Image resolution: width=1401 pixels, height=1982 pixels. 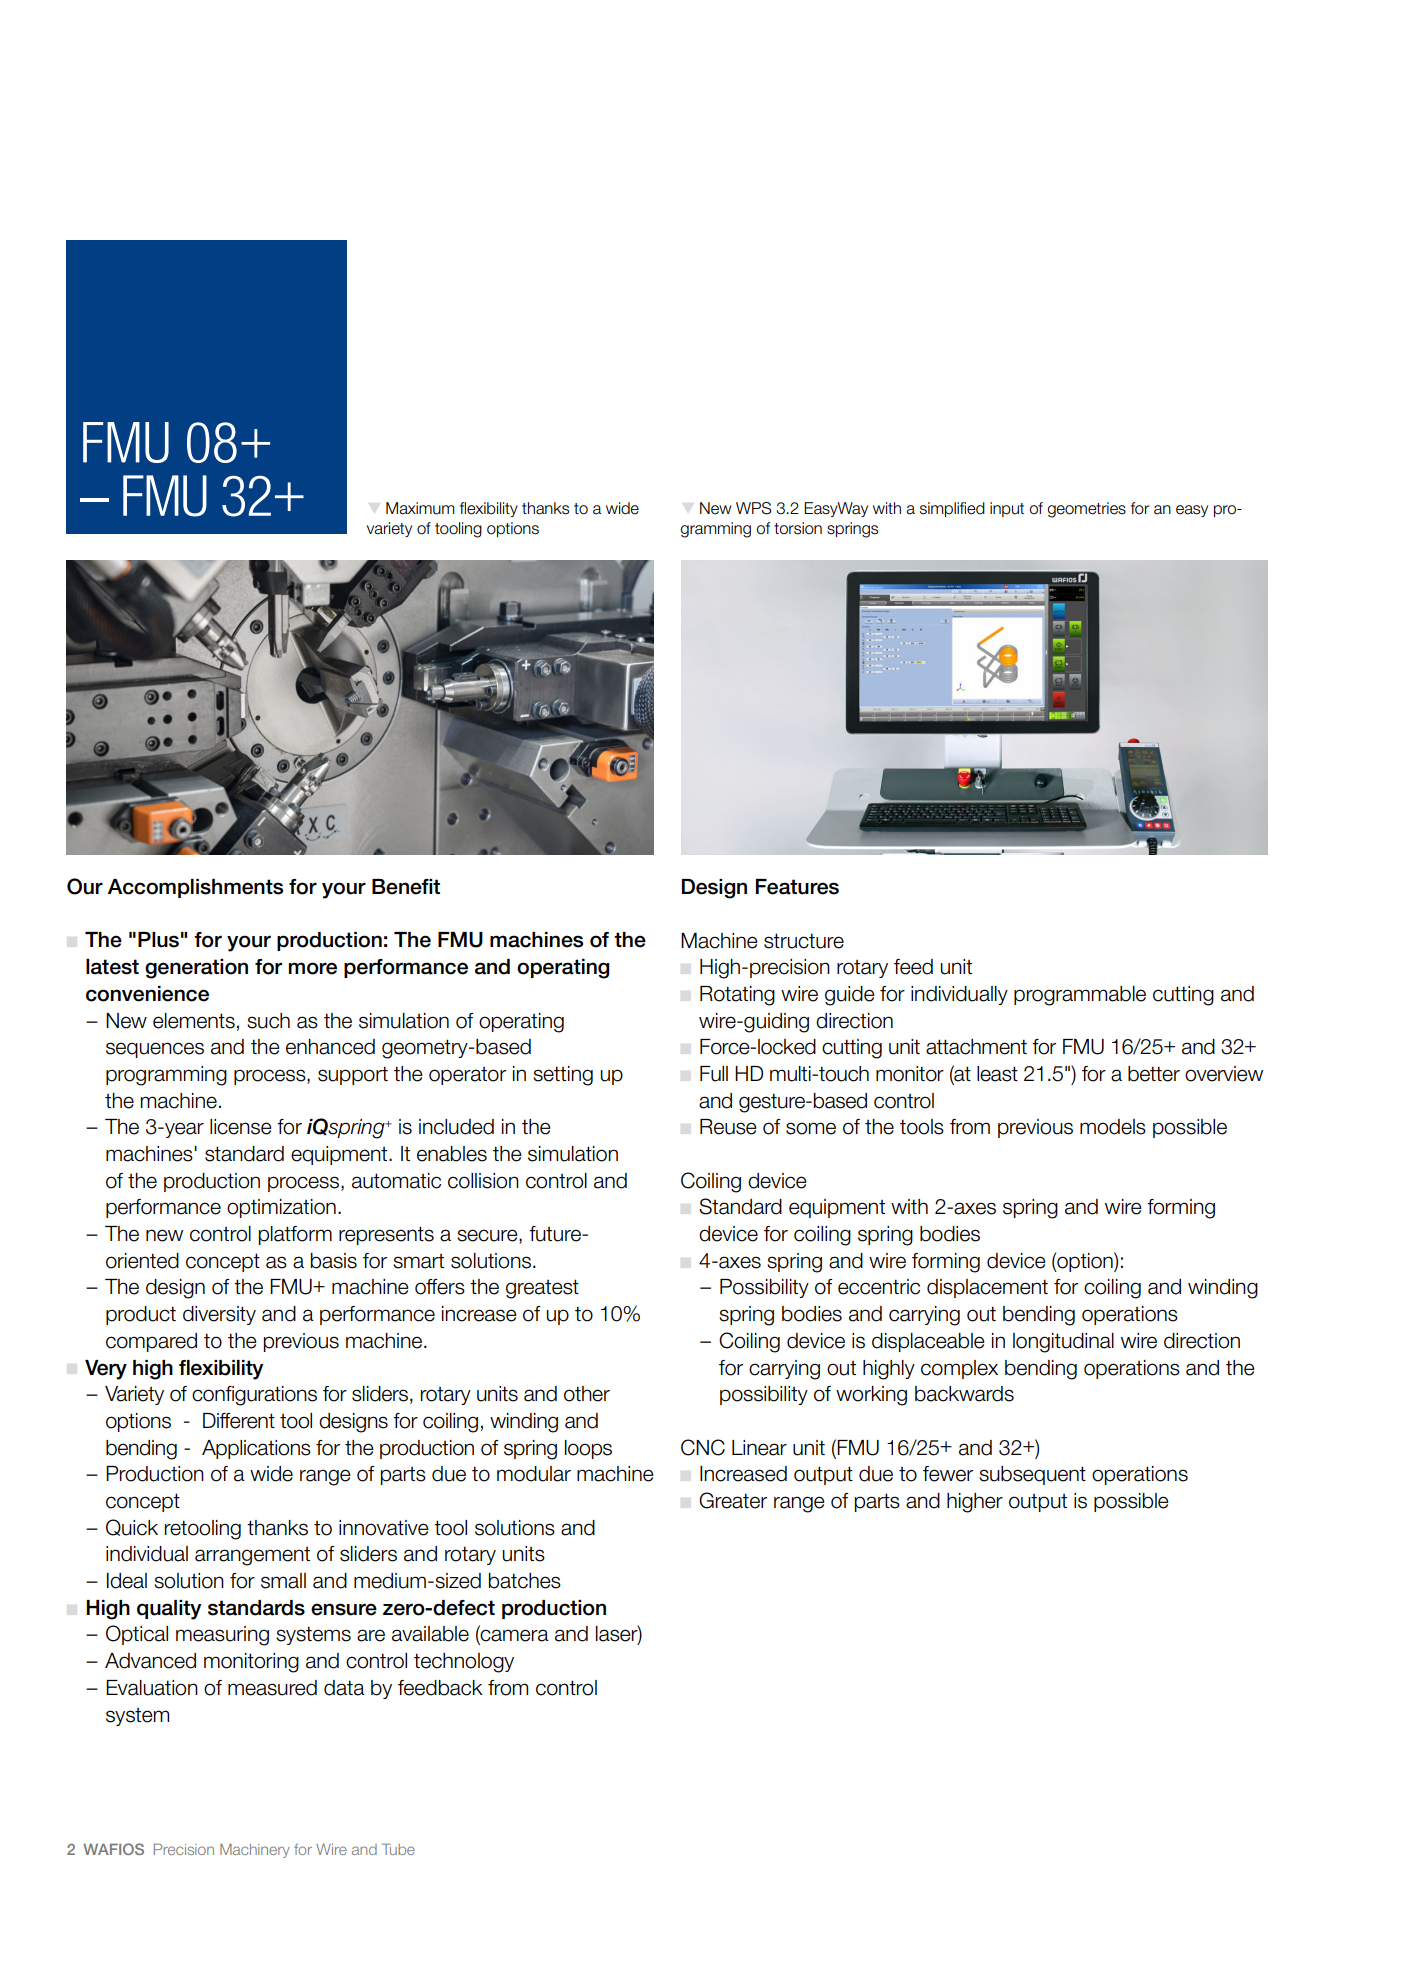 What do you see at coordinates (733, 1500) in the document?
I see `Greater` at bounding box center [733, 1500].
